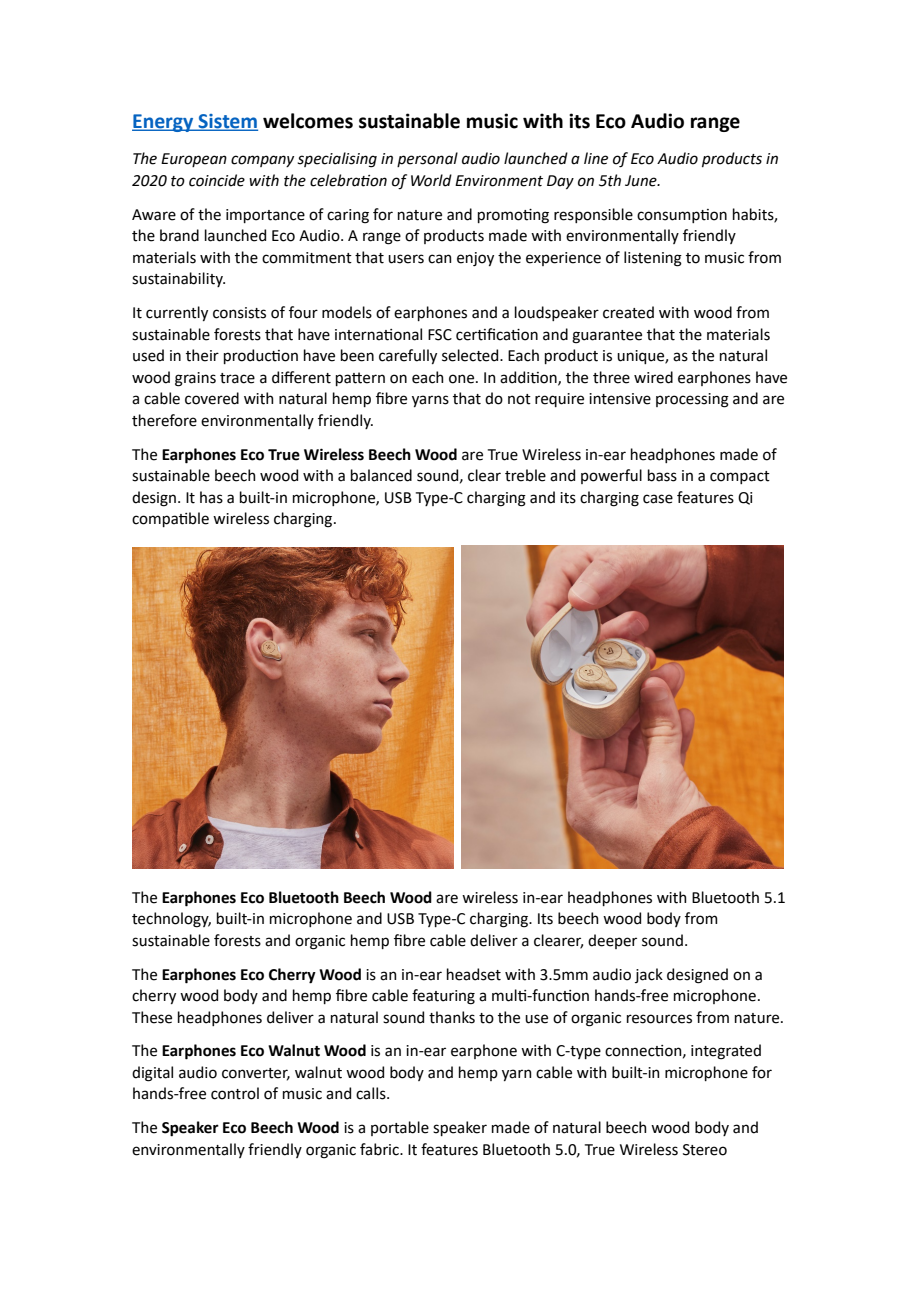 This screenshot has width=924, height=1308. What do you see at coordinates (194, 160) in the screenshot?
I see `European` at bounding box center [194, 160].
